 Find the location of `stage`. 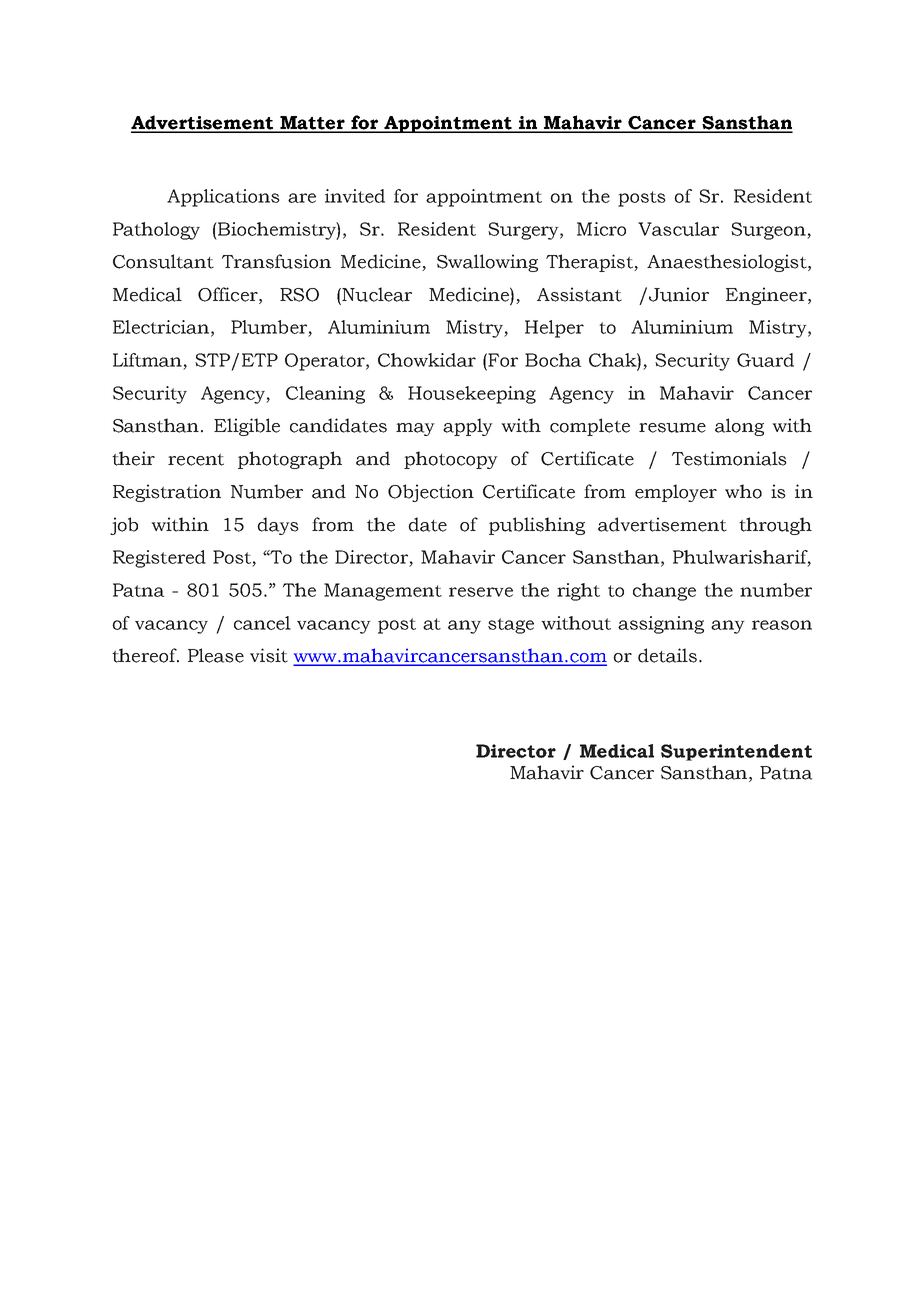

stage is located at coordinates (511, 626).
